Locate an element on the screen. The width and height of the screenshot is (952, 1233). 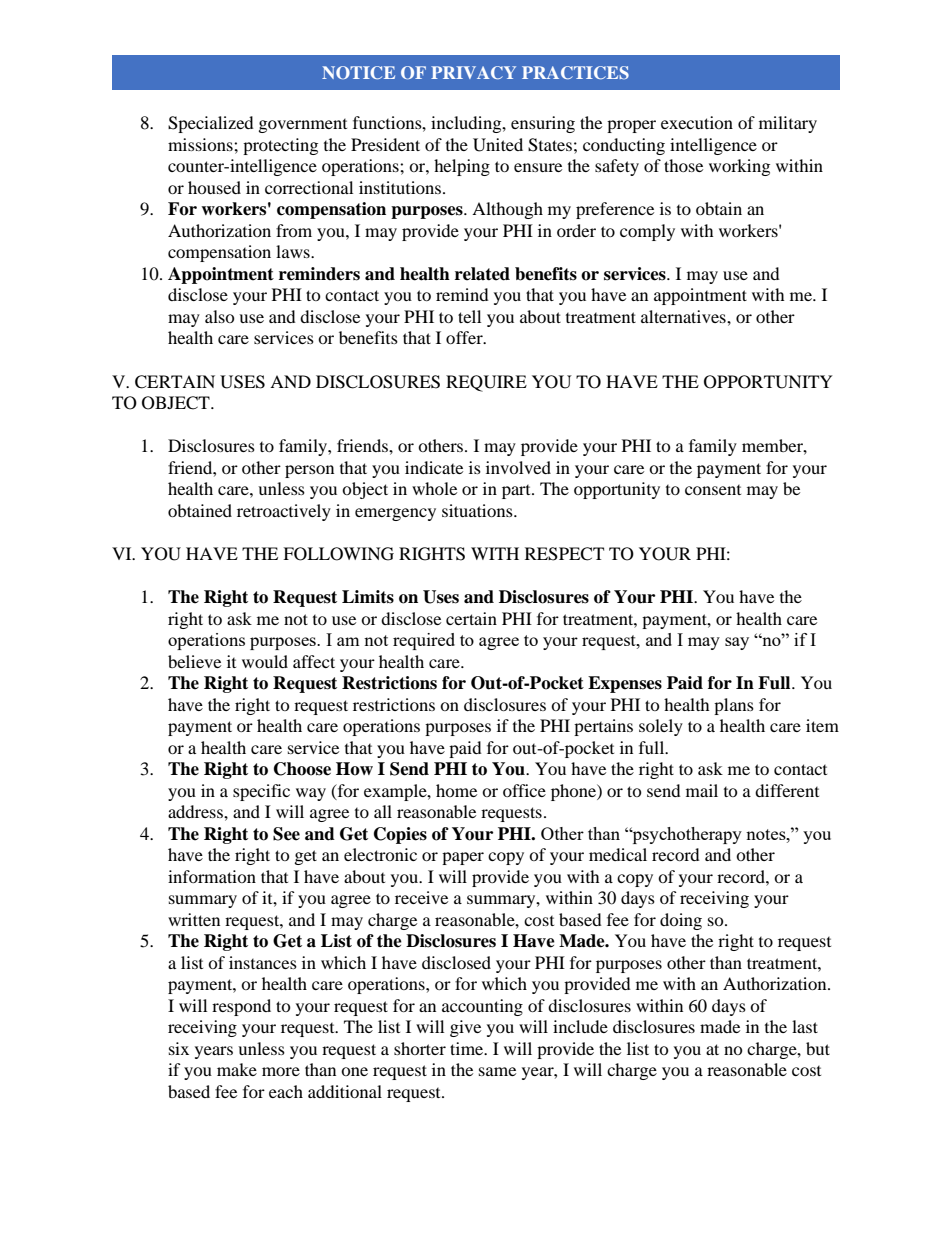
office is located at coordinates (524, 790).
